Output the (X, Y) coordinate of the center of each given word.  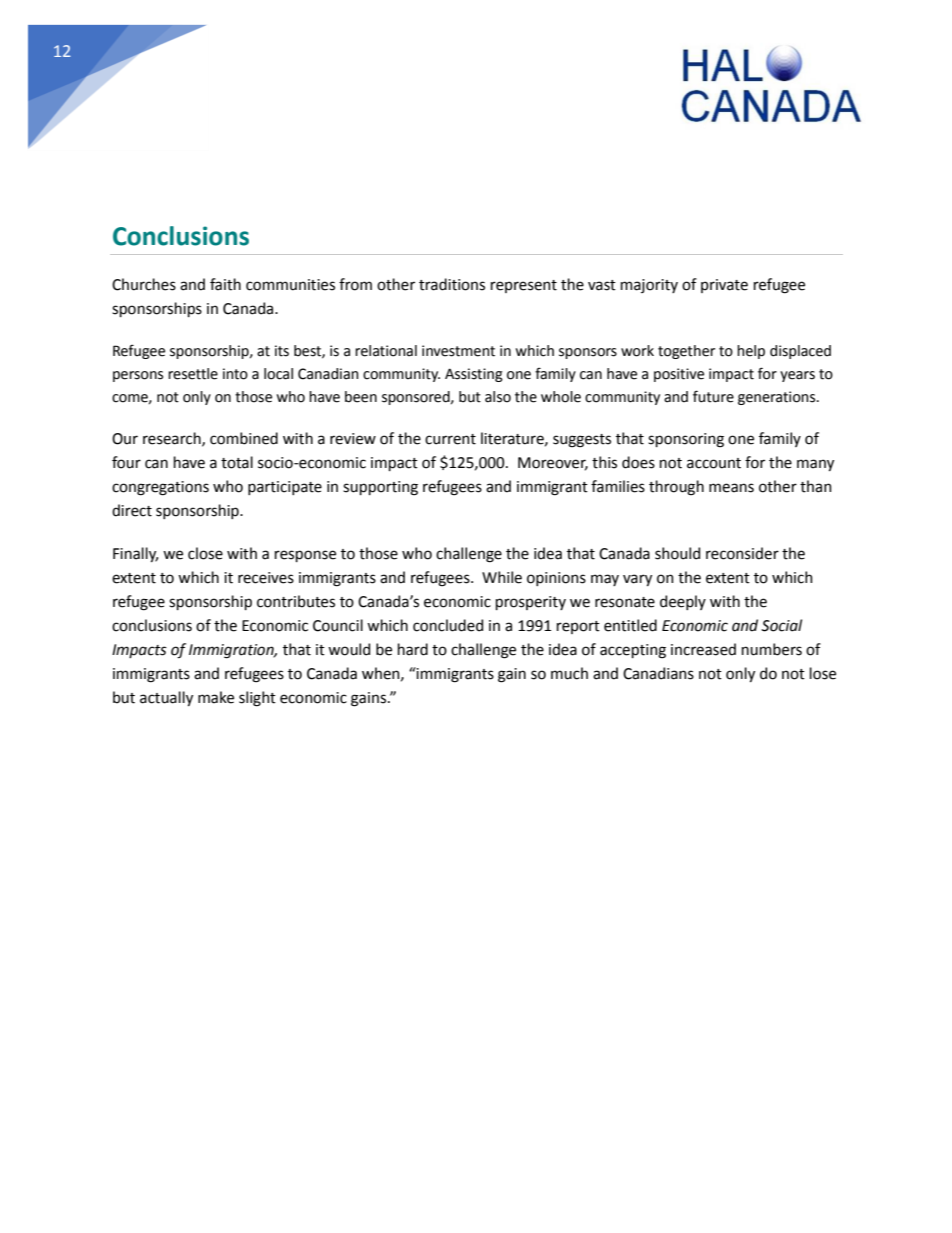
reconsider (742, 553)
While (502, 577)
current (450, 439)
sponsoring (686, 440)
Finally (135, 554)
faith (225, 284)
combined (244, 438)
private (724, 286)
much (569, 673)
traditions (452, 284)
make (216, 697)
